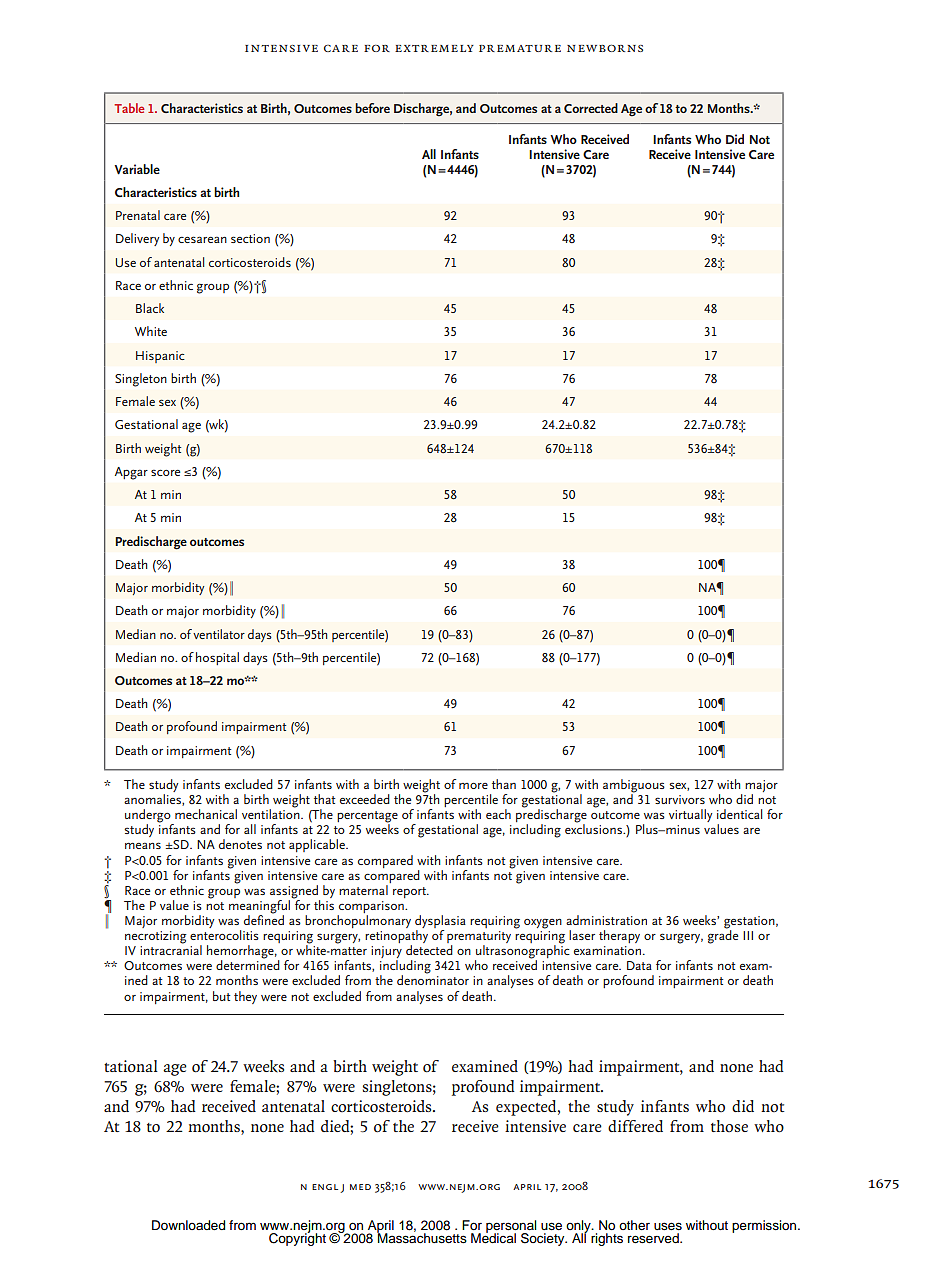 The width and height of the screenshot is (952, 1270). I want to click on Table, so click(129, 108).
